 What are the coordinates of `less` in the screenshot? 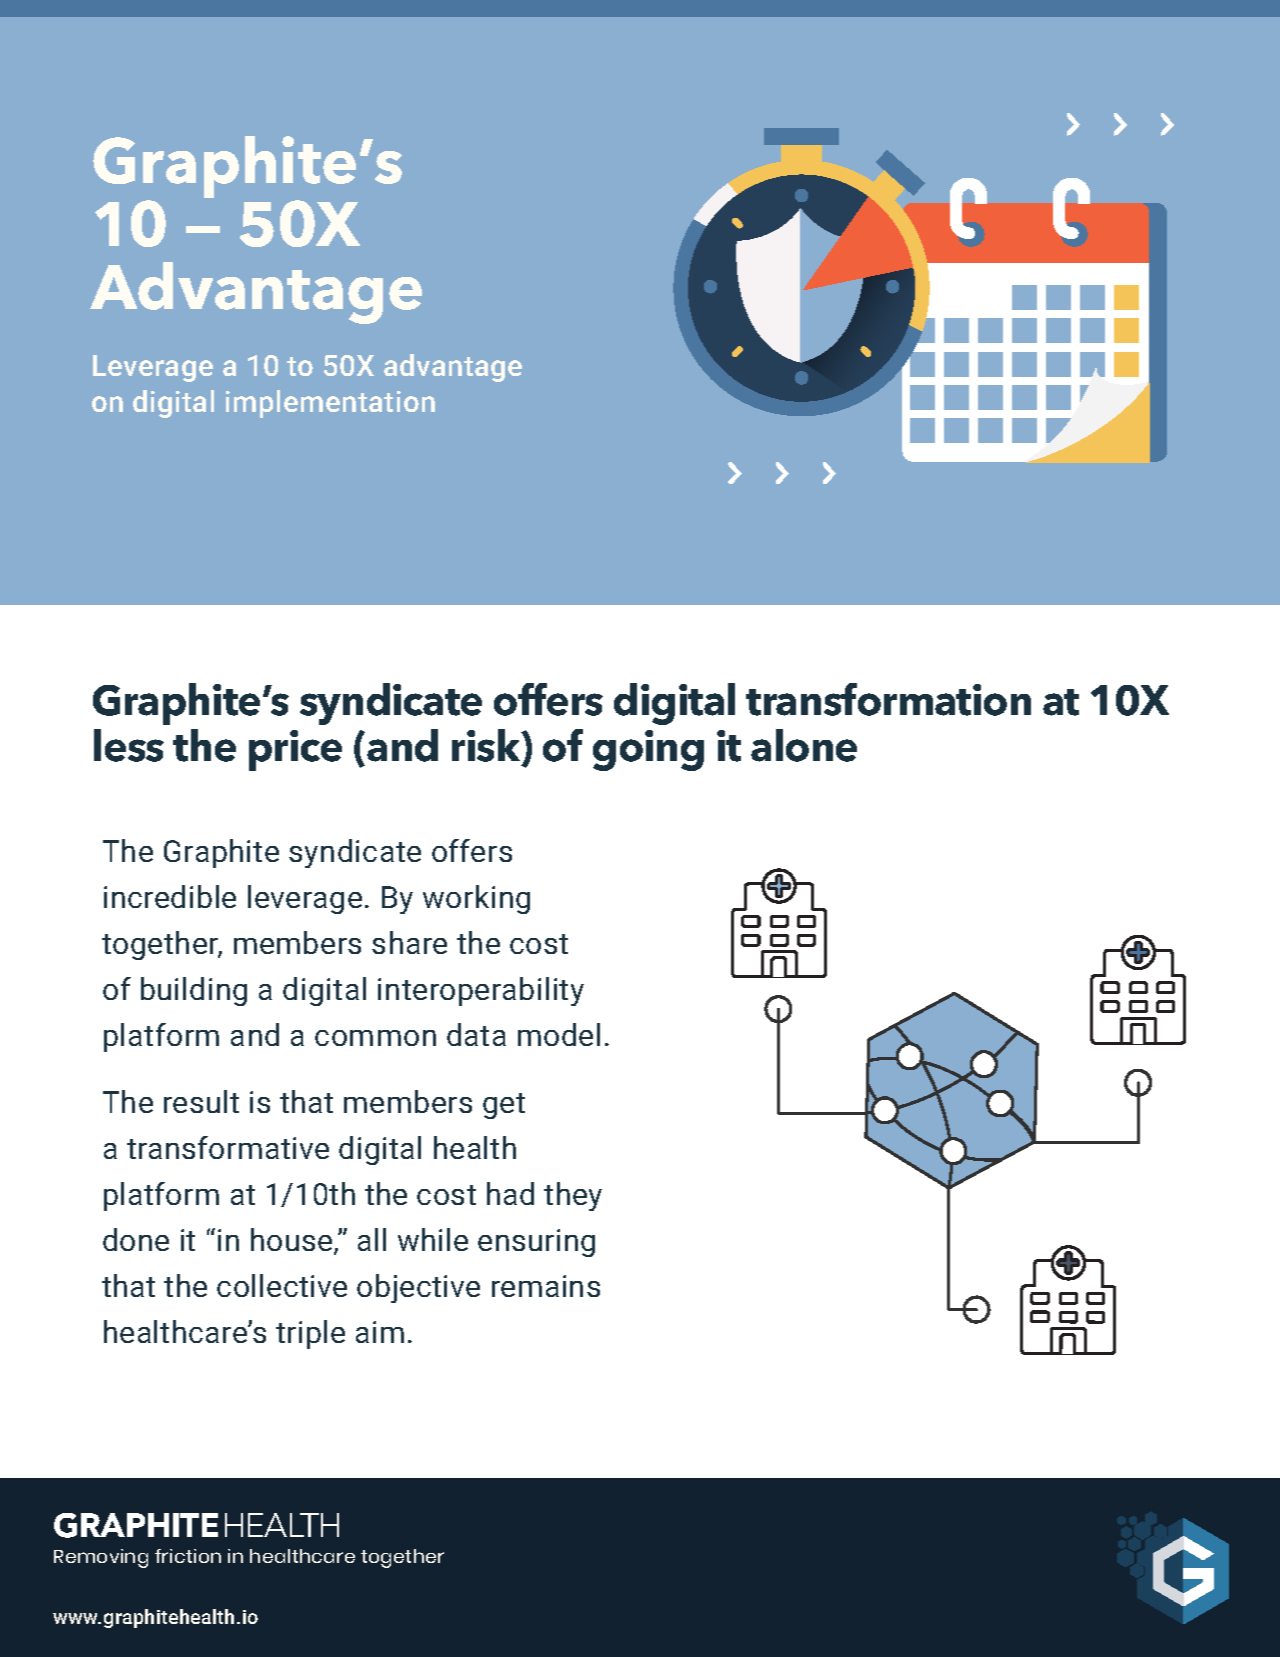 It's located at (129, 745).
